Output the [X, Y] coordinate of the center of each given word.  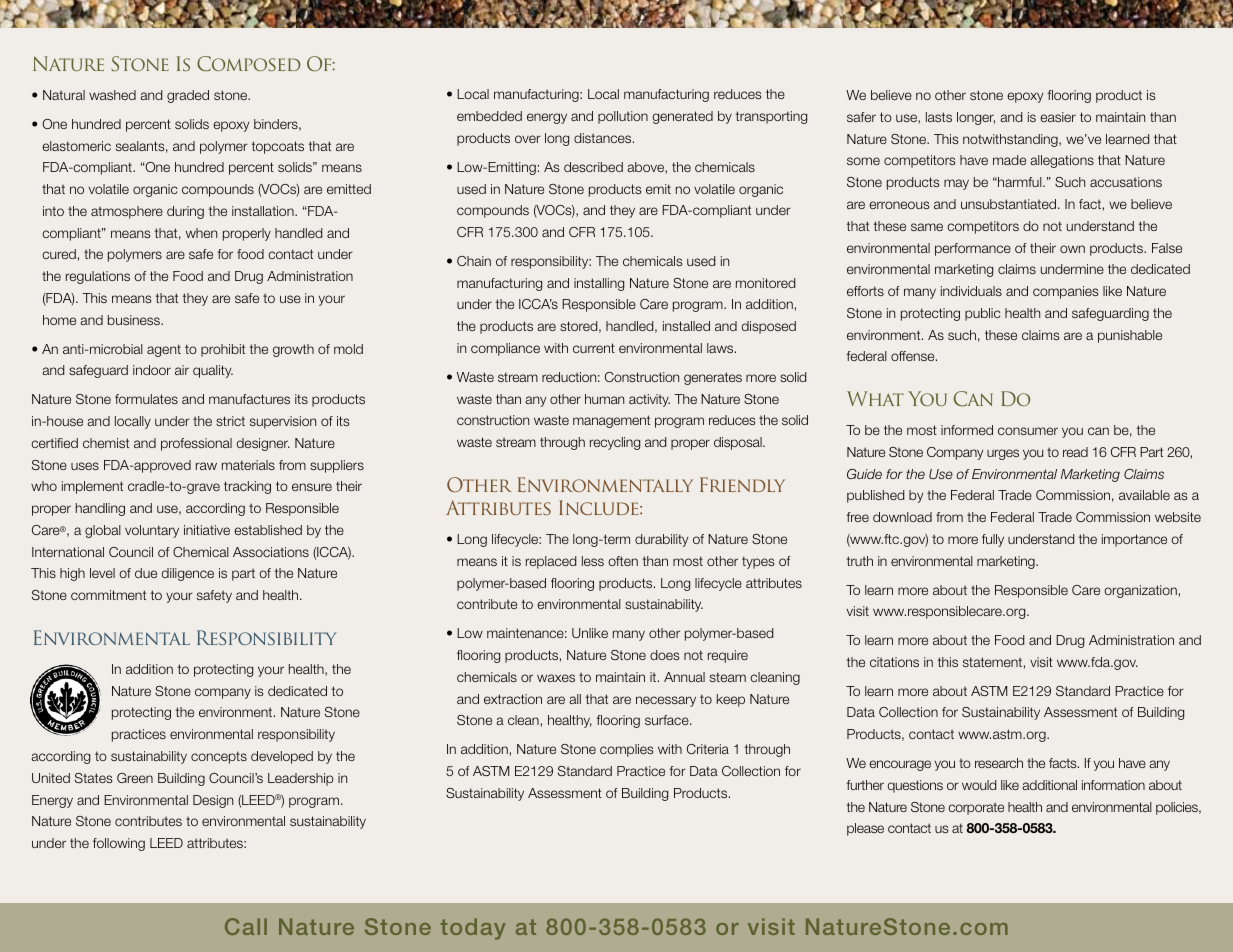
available [1144, 495]
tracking [247, 487]
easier [1058, 117]
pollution [623, 117]
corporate [976, 809]
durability [661, 540]
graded [188, 96]
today [473, 929]
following [119, 844]
